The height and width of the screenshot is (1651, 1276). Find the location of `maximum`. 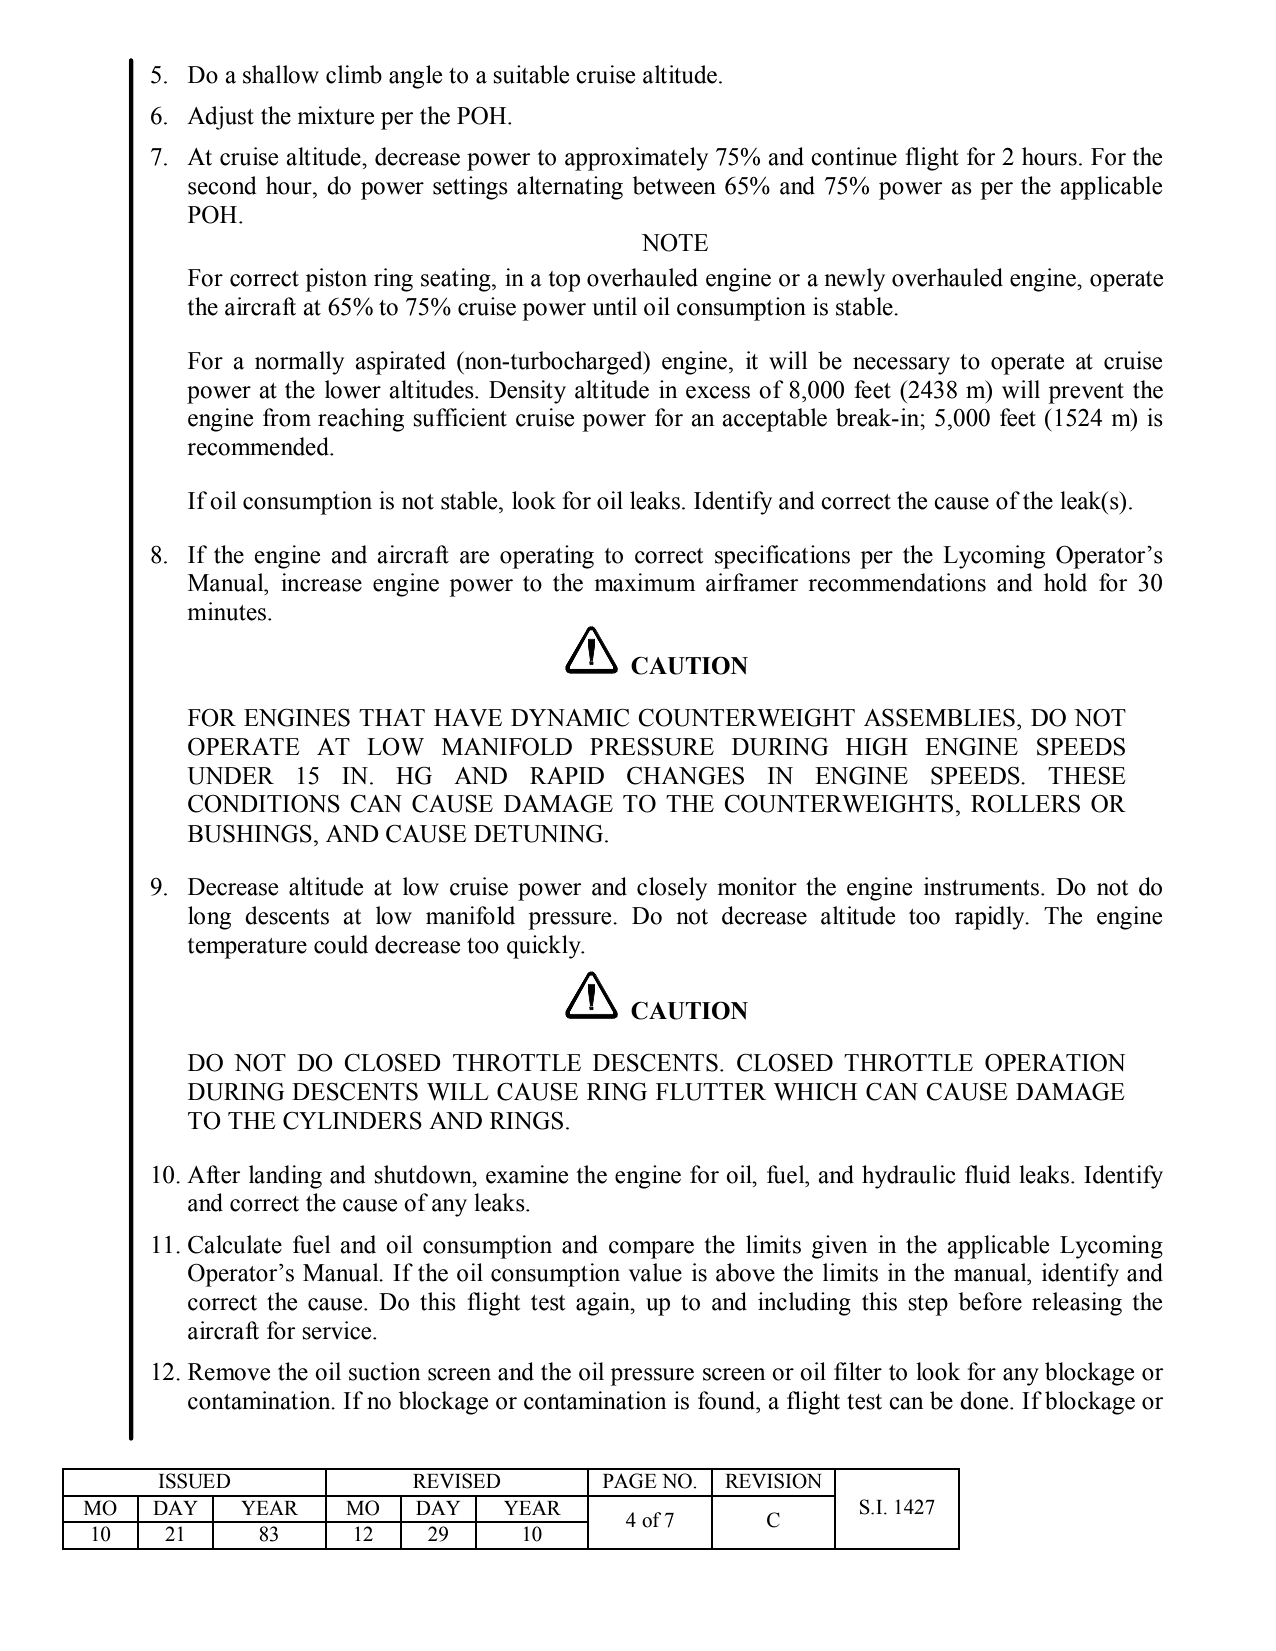

maximum is located at coordinates (644, 582).
